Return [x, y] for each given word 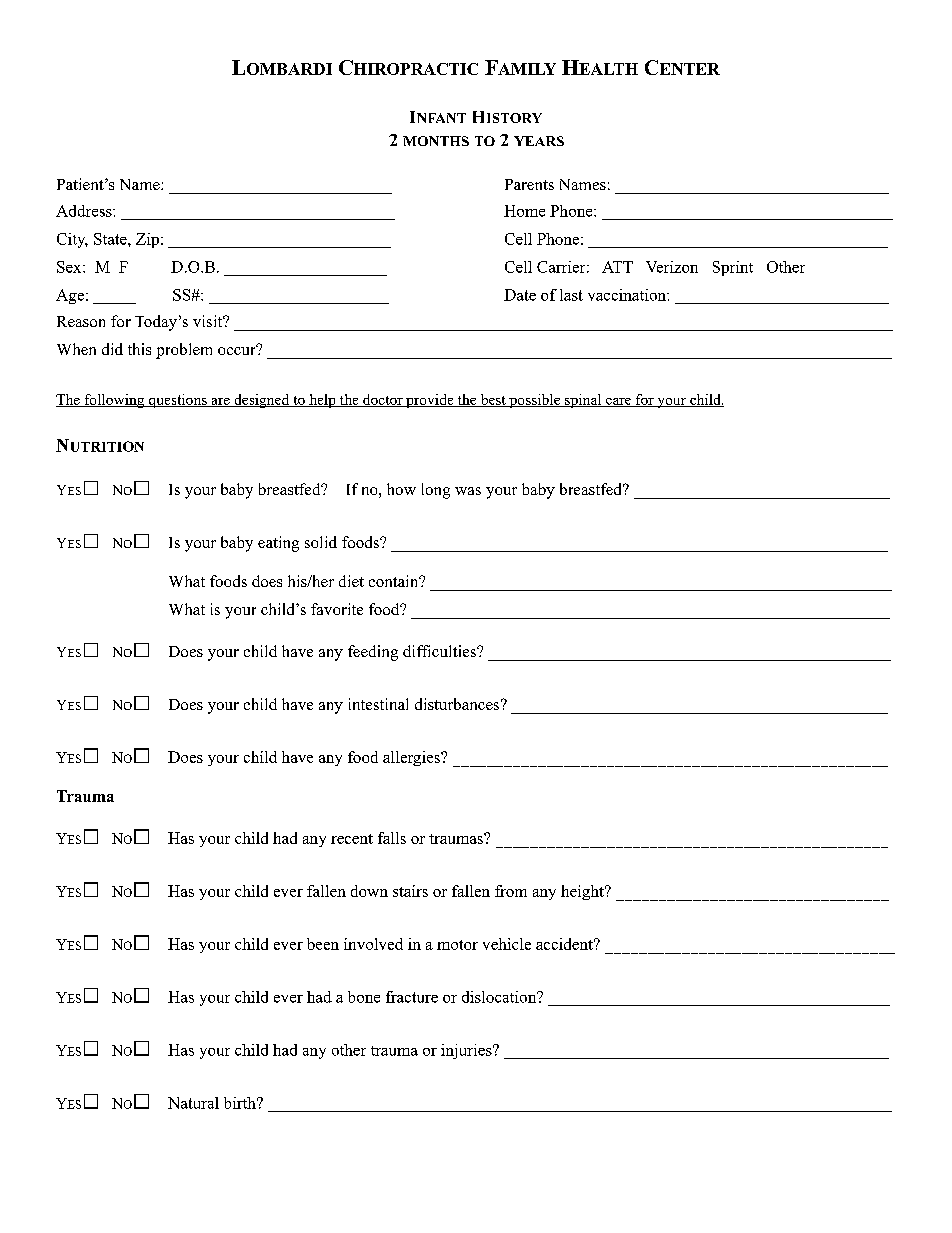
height [583, 892]
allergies [412, 758]
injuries [467, 1051]
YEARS [539, 141]
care [618, 402]
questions [177, 401]
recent [352, 839]
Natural [193, 1103]
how [401, 489]
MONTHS [436, 141]
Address [85, 211]
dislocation [500, 997]
